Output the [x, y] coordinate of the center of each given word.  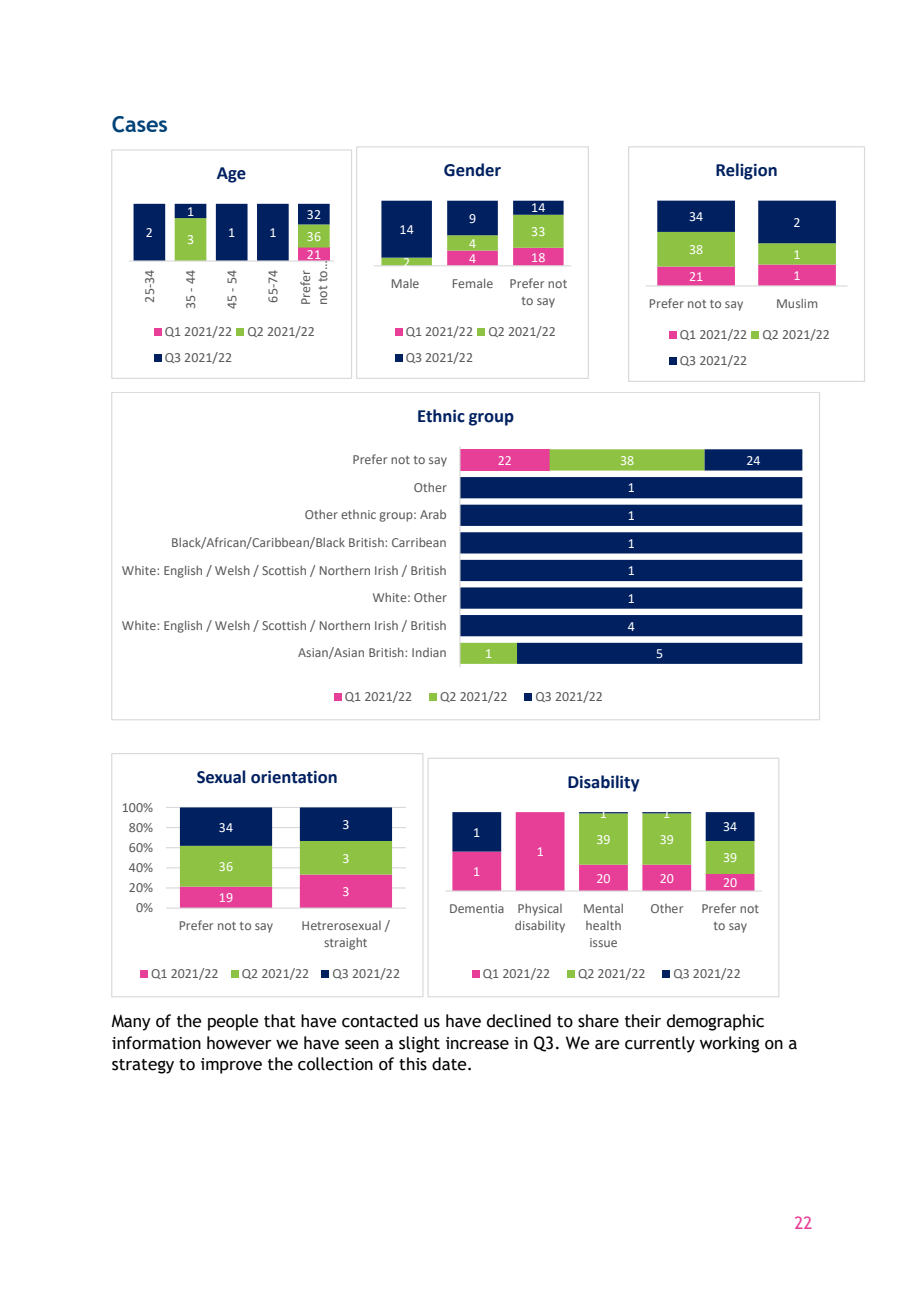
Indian [429, 652]
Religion [746, 171]
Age [231, 175]
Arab [433, 514]
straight [345, 943]
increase [477, 1043]
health [603, 925]
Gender [472, 170]
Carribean [419, 542]
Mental [603, 908]
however [239, 1043]
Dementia [477, 908]
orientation [294, 777]
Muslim [797, 303]
